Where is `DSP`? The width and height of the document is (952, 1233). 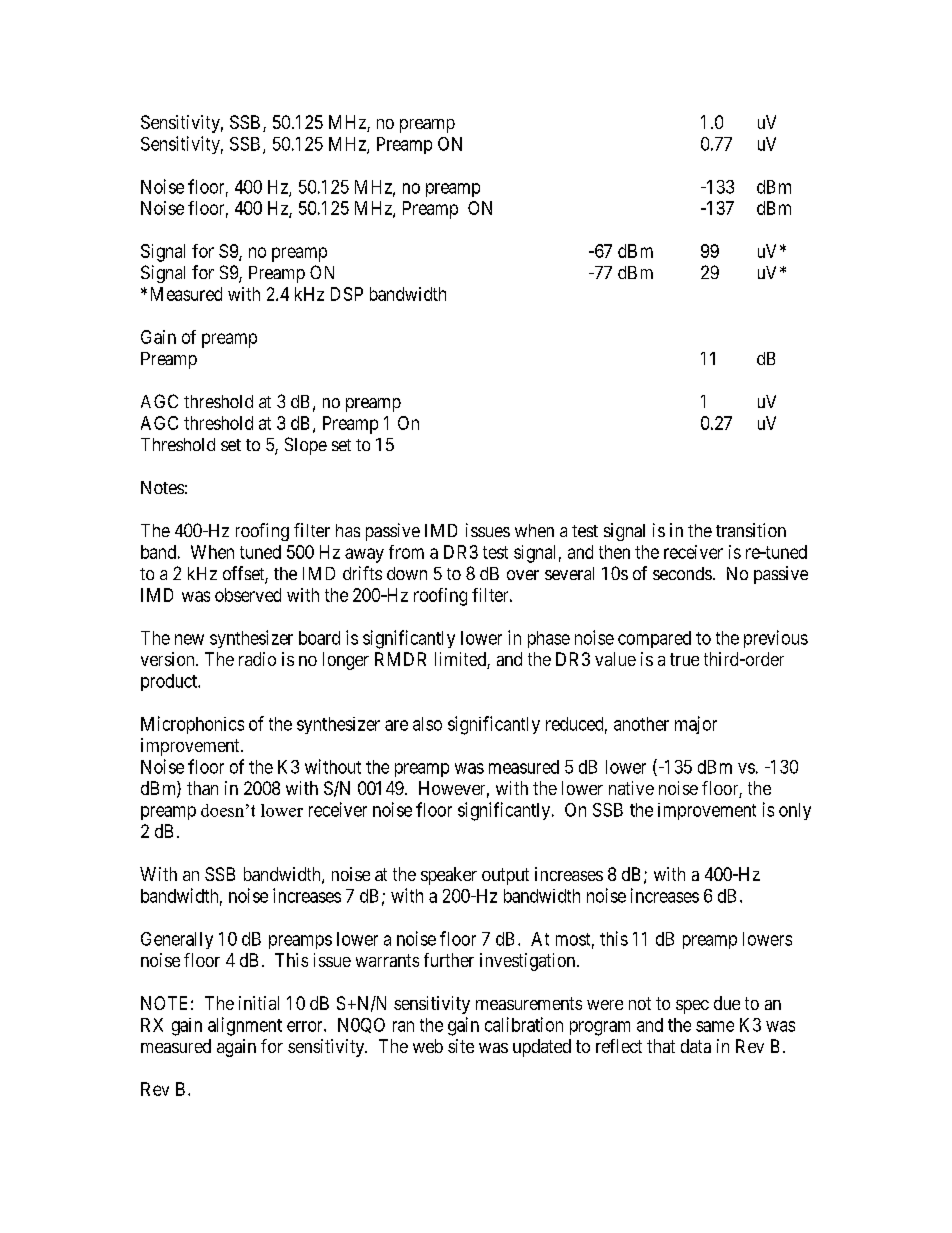
DSP is located at coordinates (347, 294).
